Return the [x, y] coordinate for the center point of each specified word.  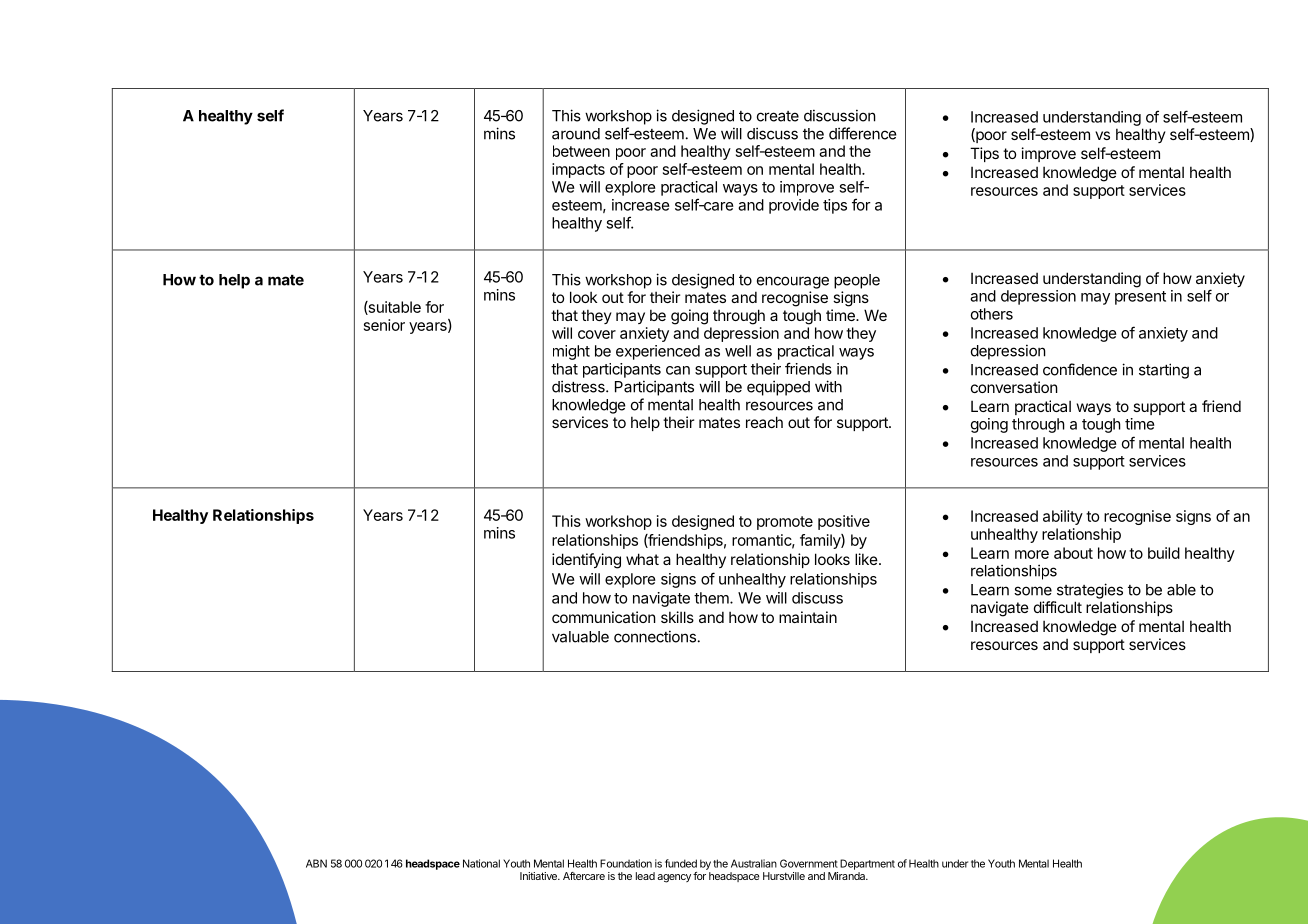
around [576, 134]
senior [384, 325]
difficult [1058, 607]
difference [863, 133]
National [481, 863]
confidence [1080, 369]
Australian [754, 863]
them [712, 598]
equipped [778, 388]
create [778, 116]
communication [604, 617]
